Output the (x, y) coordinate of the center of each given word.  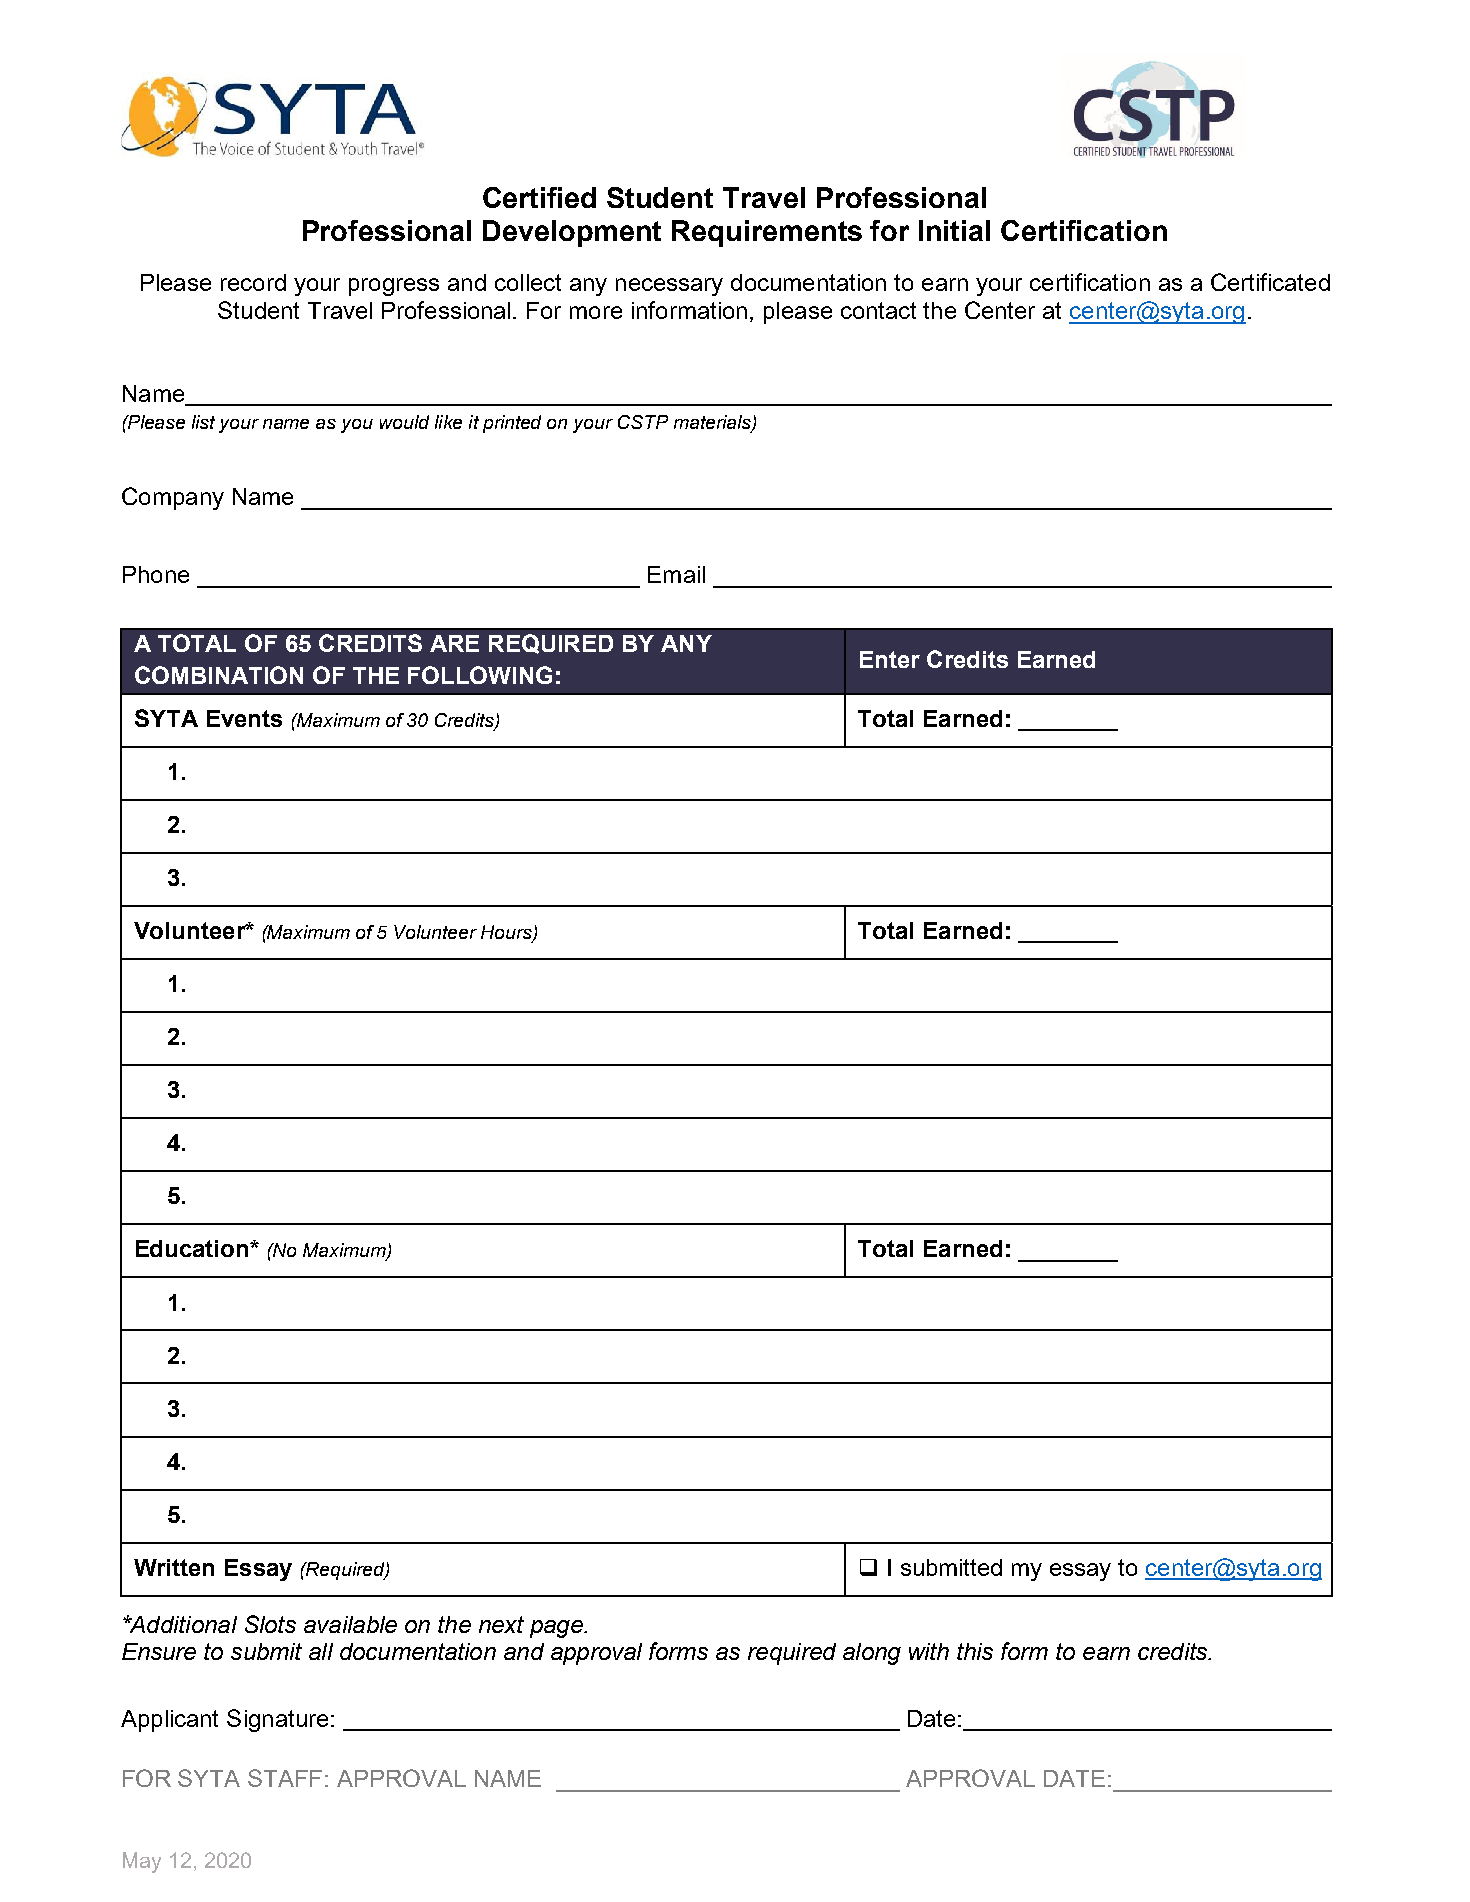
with (929, 1651)
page (557, 1629)
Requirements (767, 233)
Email (676, 574)
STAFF (285, 1778)
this (975, 1651)
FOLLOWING (480, 675)
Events (244, 718)
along (872, 1654)
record (253, 282)
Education (193, 1248)
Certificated (1270, 282)
